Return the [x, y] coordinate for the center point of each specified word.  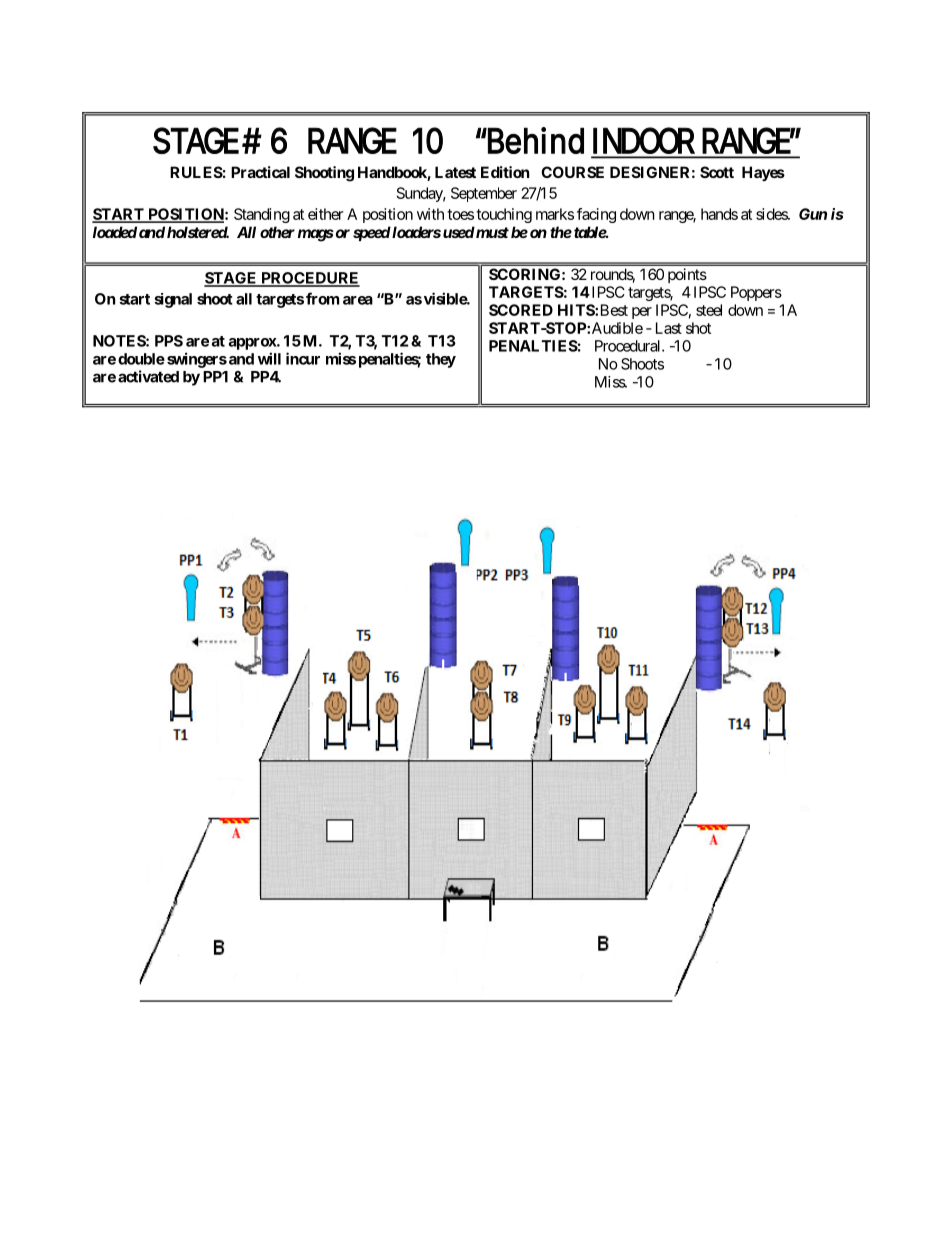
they [441, 360]
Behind [535, 140]
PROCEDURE [309, 279]
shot [698, 328]
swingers [197, 360]
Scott [717, 172]
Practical [260, 172]
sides [772, 214]
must [491, 232]
